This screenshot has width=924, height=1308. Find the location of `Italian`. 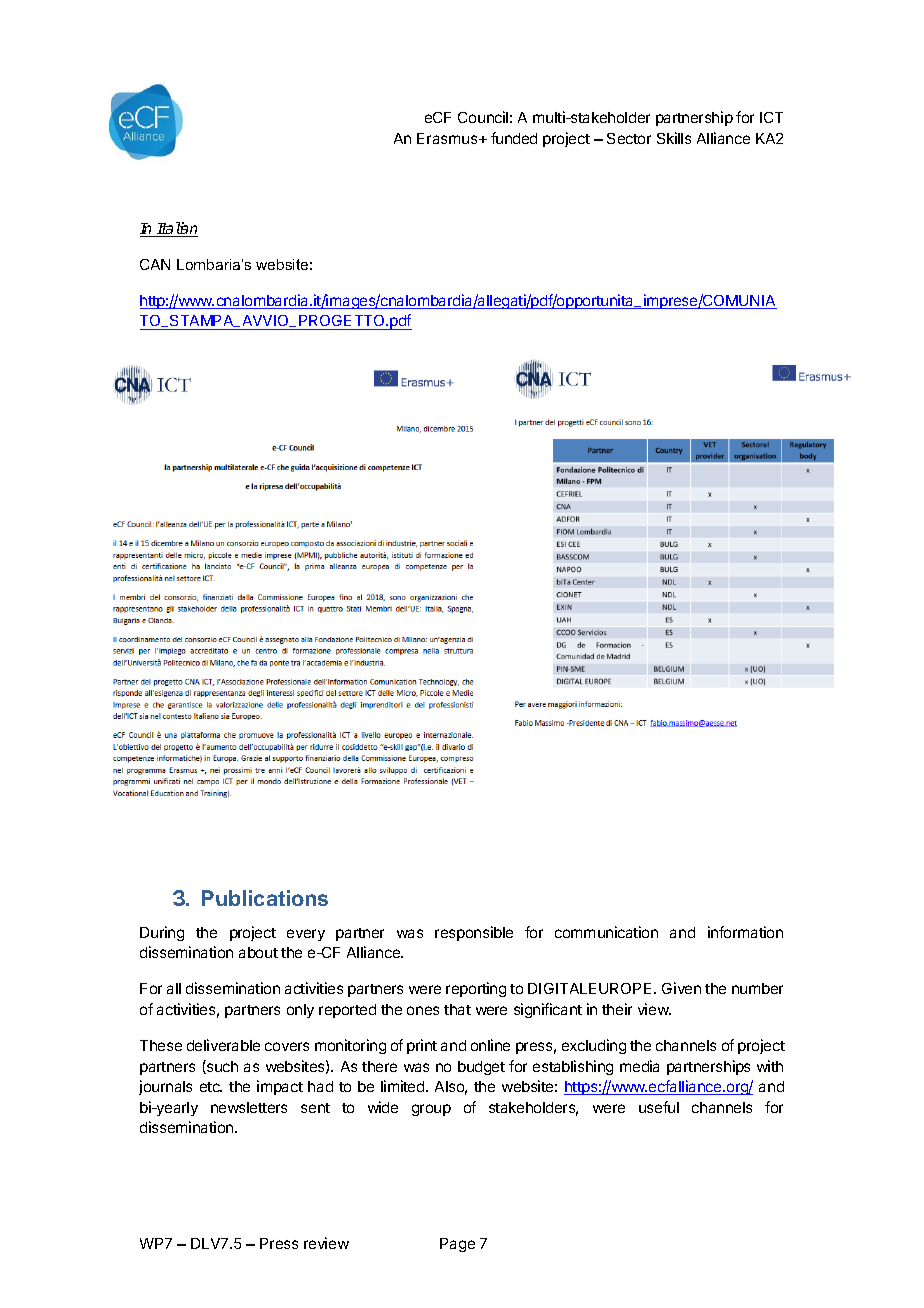

Italian is located at coordinates (177, 229).
